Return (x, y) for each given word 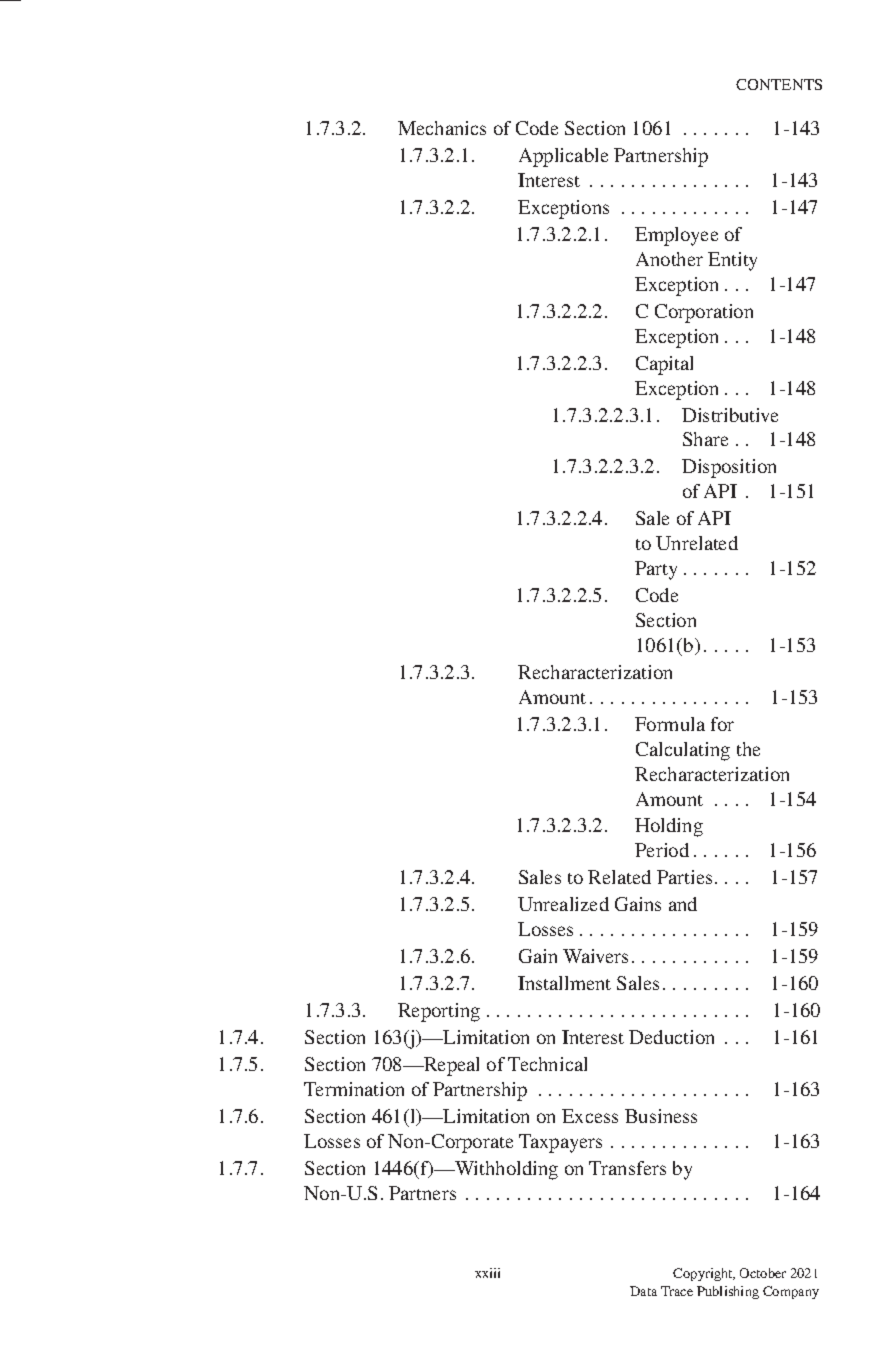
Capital (664, 365)
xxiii (487, 1273)
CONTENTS (779, 84)
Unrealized (563, 904)
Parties (684, 877)
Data (643, 1291)
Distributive (730, 415)
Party (656, 570)
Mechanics (442, 128)
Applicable (563, 157)
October (763, 1273)
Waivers (595, 956)
